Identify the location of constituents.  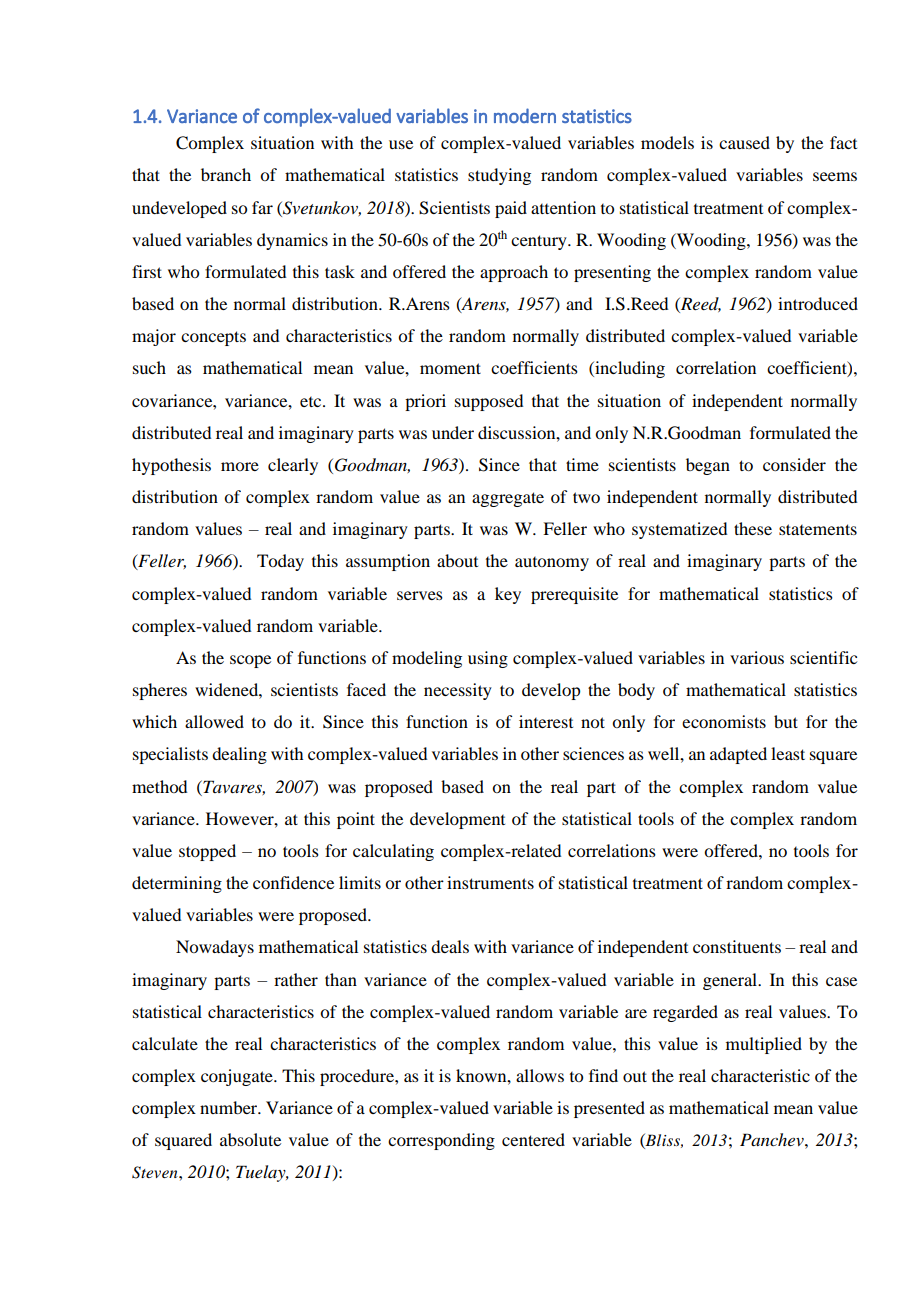
(737, 946).
